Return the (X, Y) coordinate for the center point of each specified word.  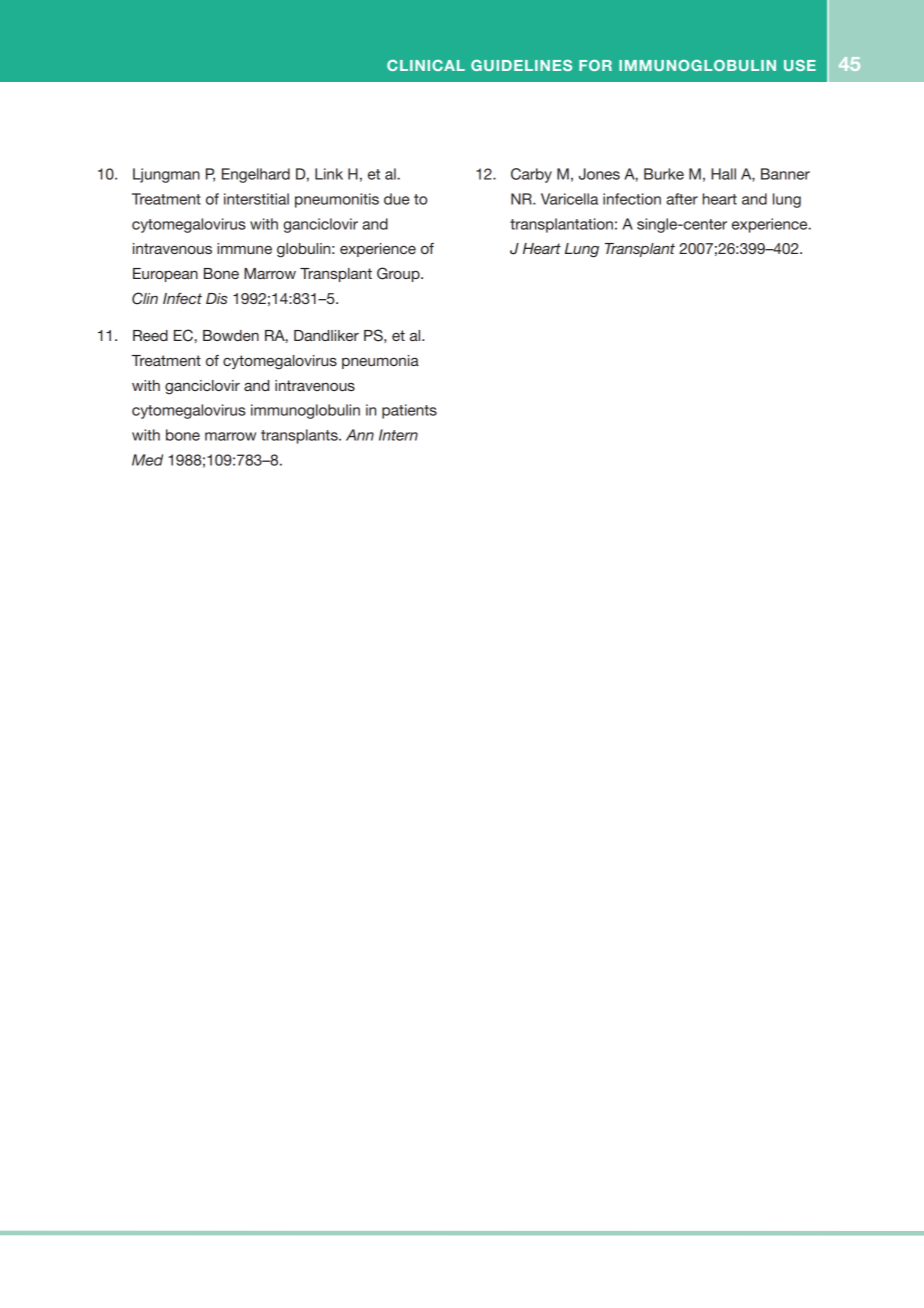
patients (409, 411)
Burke (664, 174)
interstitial (256, 199)
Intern (398, 435)
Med (147, 460)
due (397, 199)
